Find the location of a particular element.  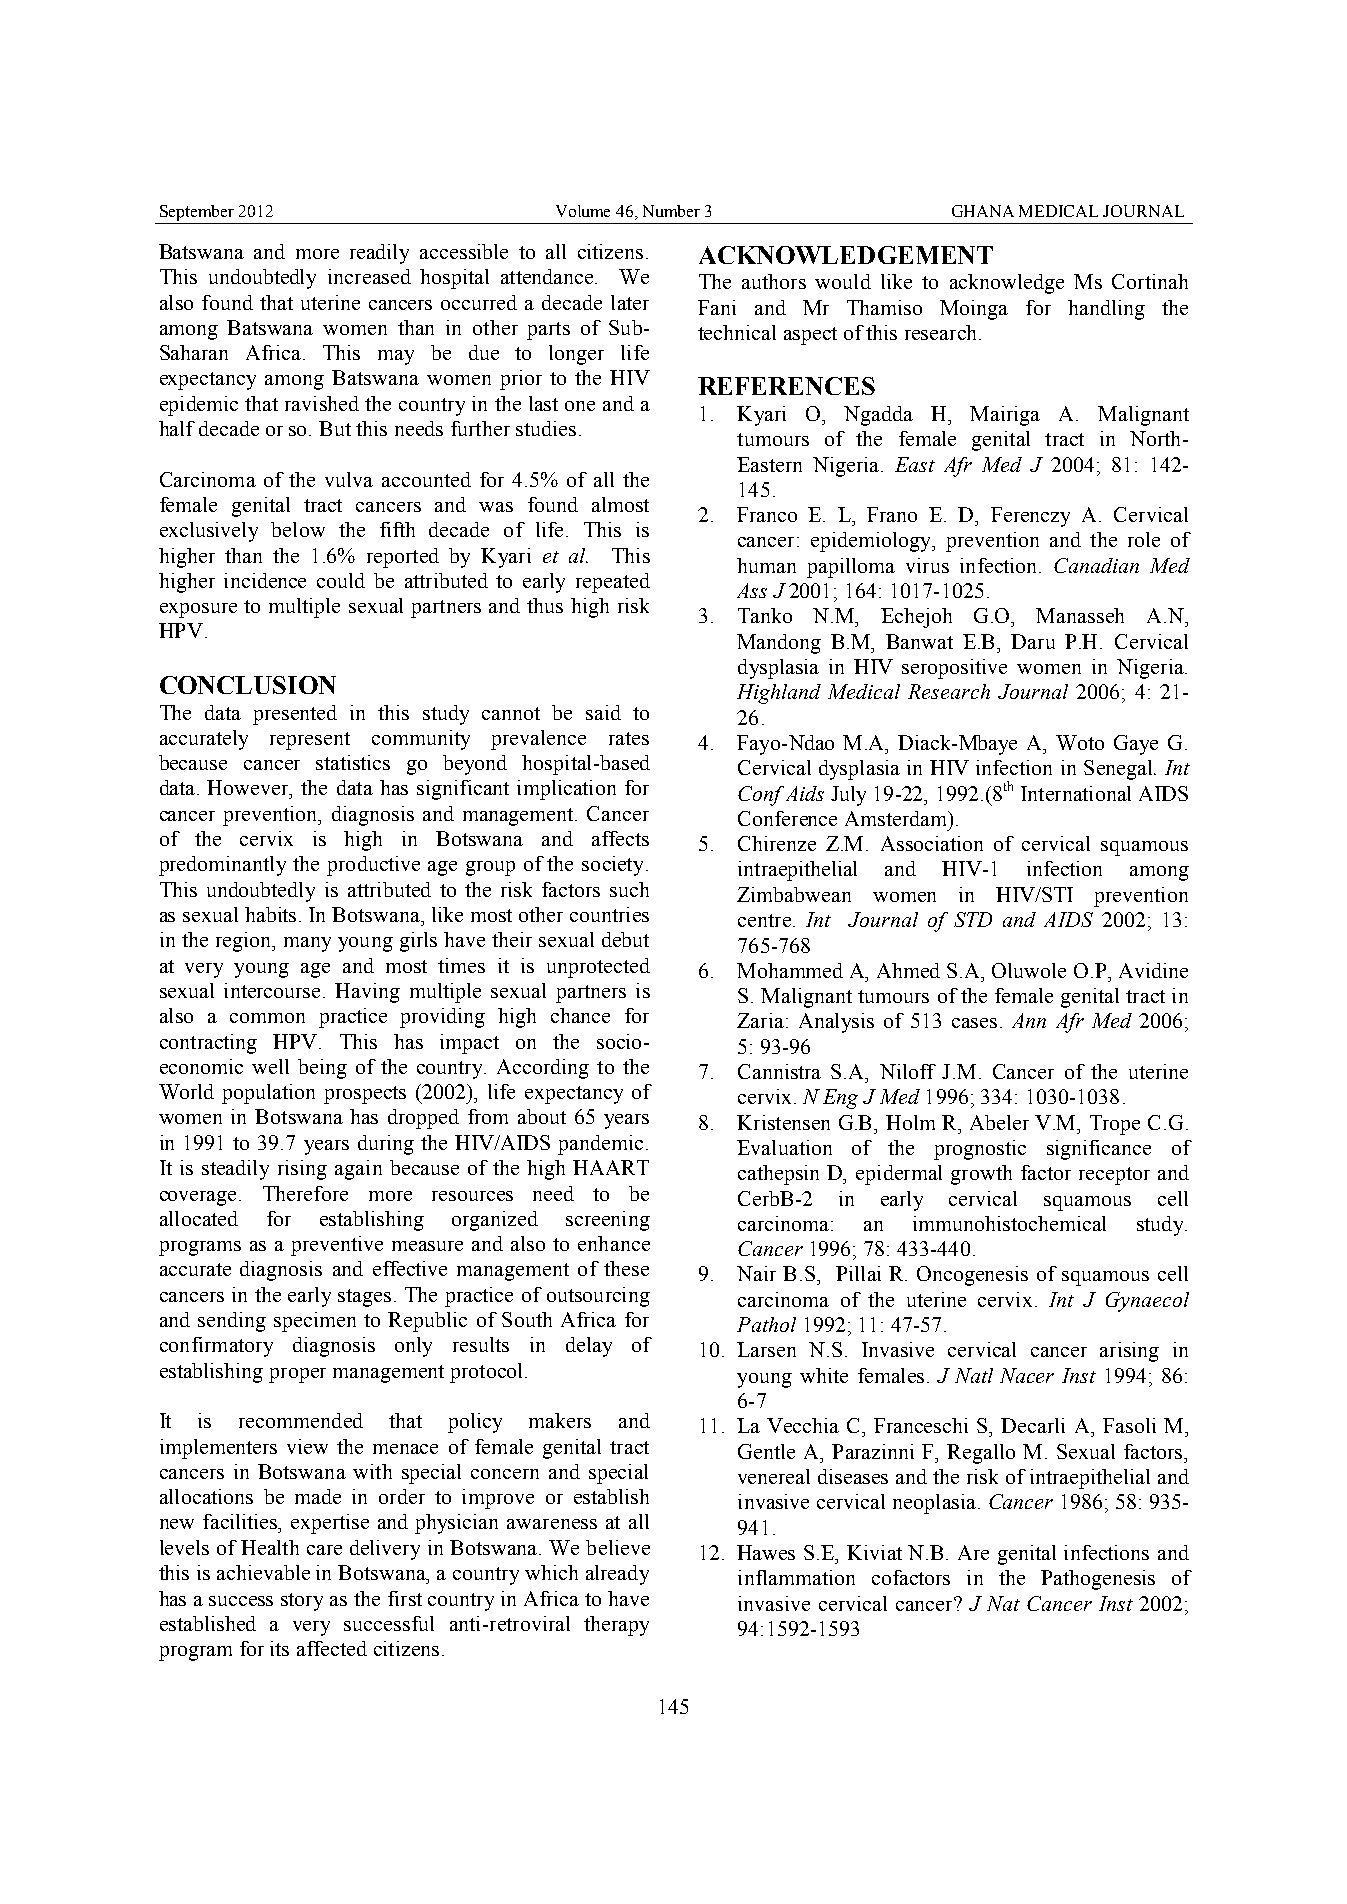

GHANA is located at coordinates (983, 211).
